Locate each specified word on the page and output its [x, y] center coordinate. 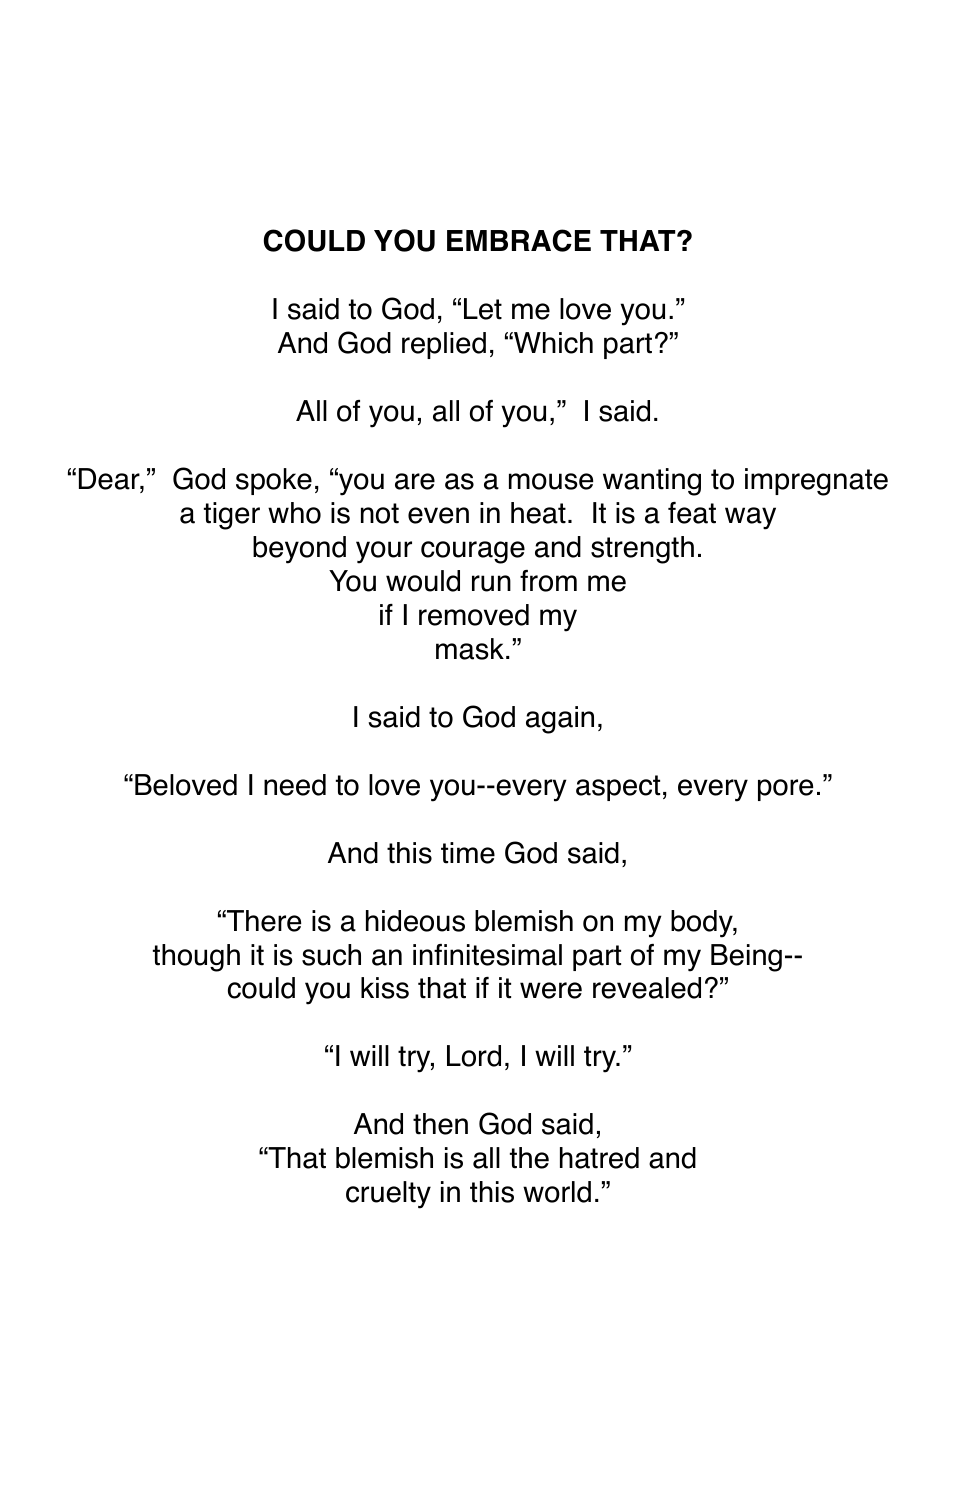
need [295, 785]
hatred [599, 1158]
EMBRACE [519, 240]
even [438, 515]
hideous [415, 921]
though [196, 958]
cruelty [388, 1195]
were [551, 990]
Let [483, 309]
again [560, 720]
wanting [652, 482]
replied [444, 345]
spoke [274, 481]
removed [474, 615]
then [440, 1124]
